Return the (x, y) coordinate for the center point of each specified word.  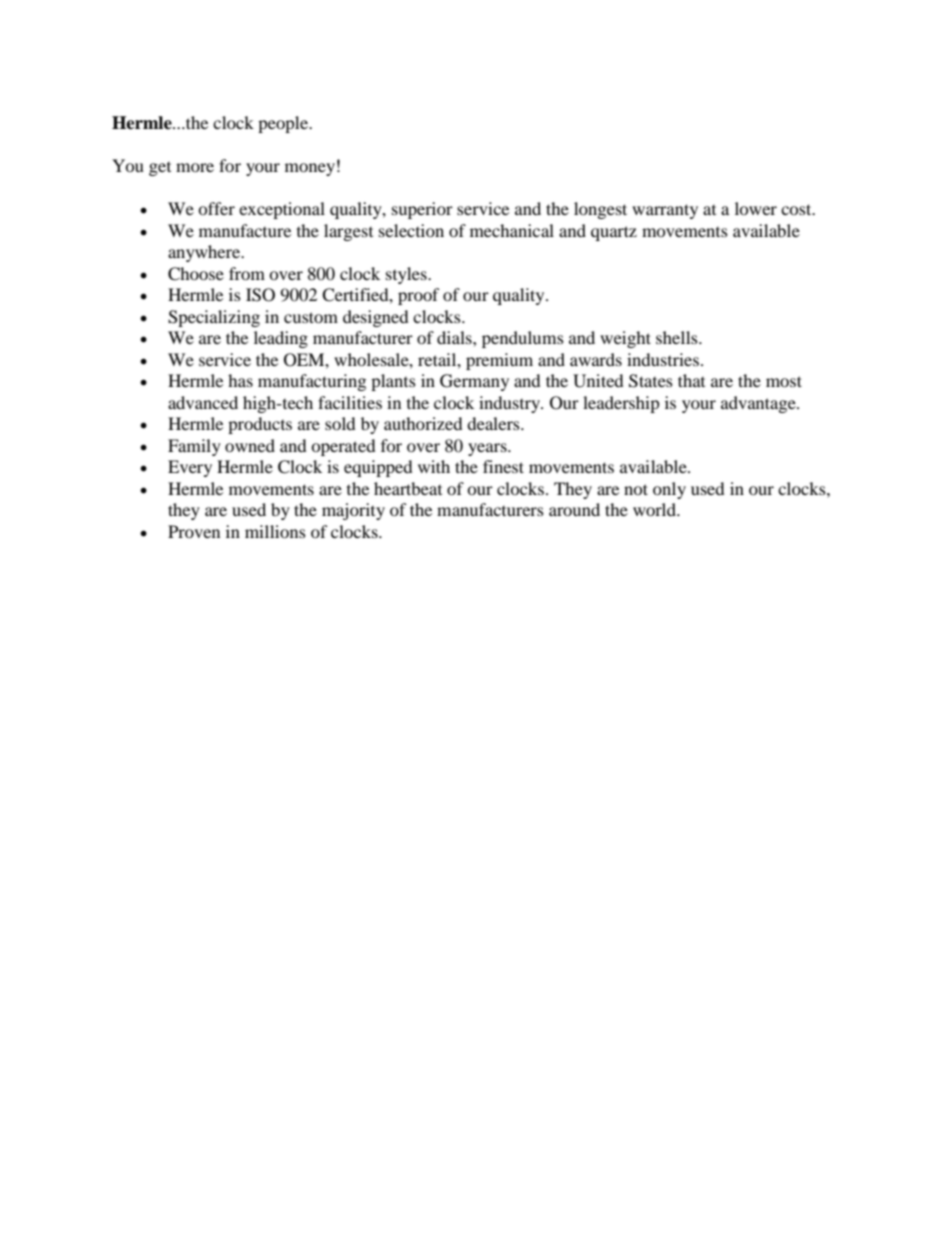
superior (422, 210)
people (284, 124)
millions (275, 531)
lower (756, 208)
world (655, 509)
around (574, 509)
